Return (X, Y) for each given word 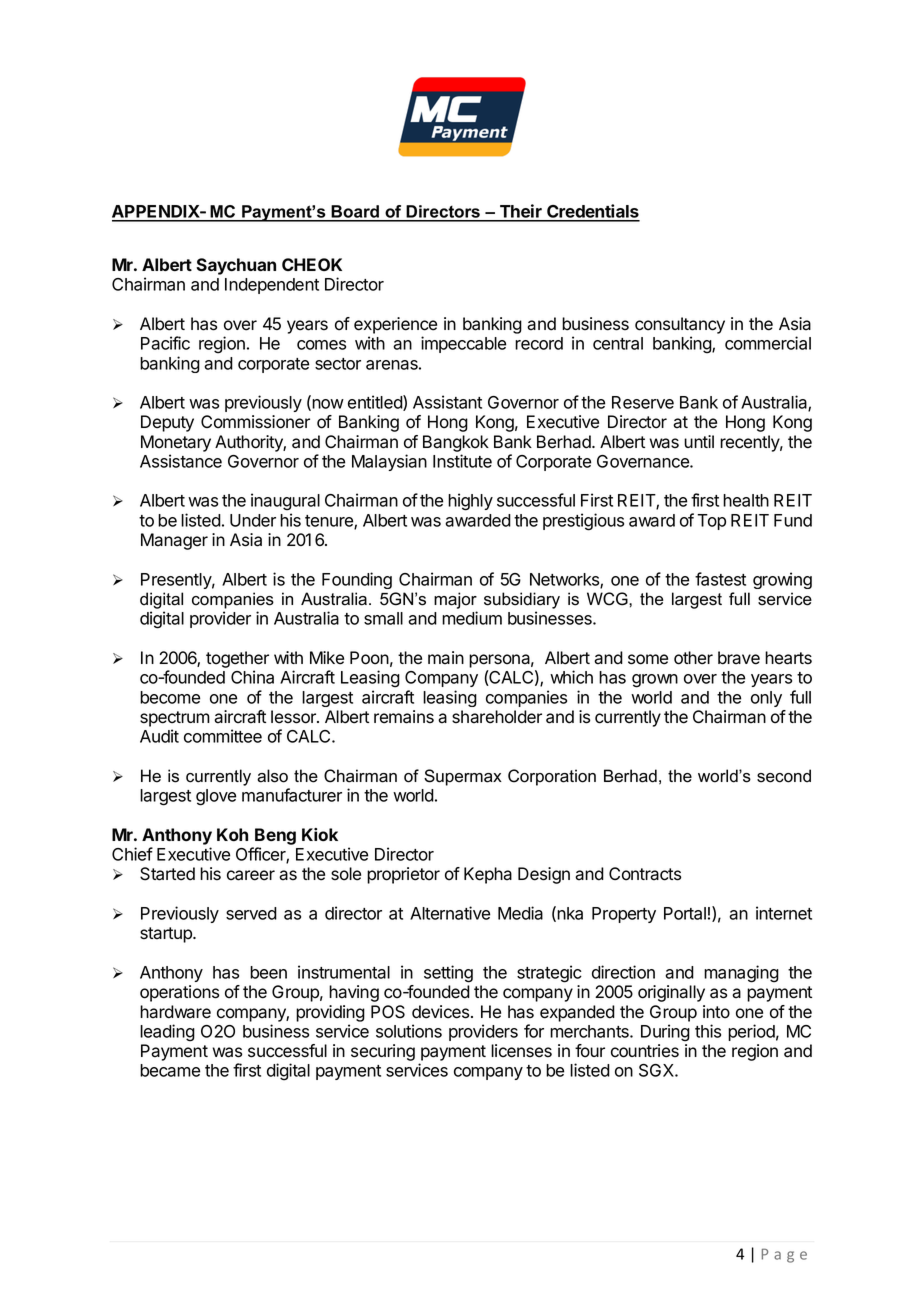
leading (167, 1033)
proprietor (403, 875)
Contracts (645, 874)
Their (521, 212)
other (693, 658)
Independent (272, 286)
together (237, 661)
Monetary (176, 443)
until (699, 441)
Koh (232, 834)
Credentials (592, 212)
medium (472, 618)
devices (442, 1012)
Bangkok (456, 443)
